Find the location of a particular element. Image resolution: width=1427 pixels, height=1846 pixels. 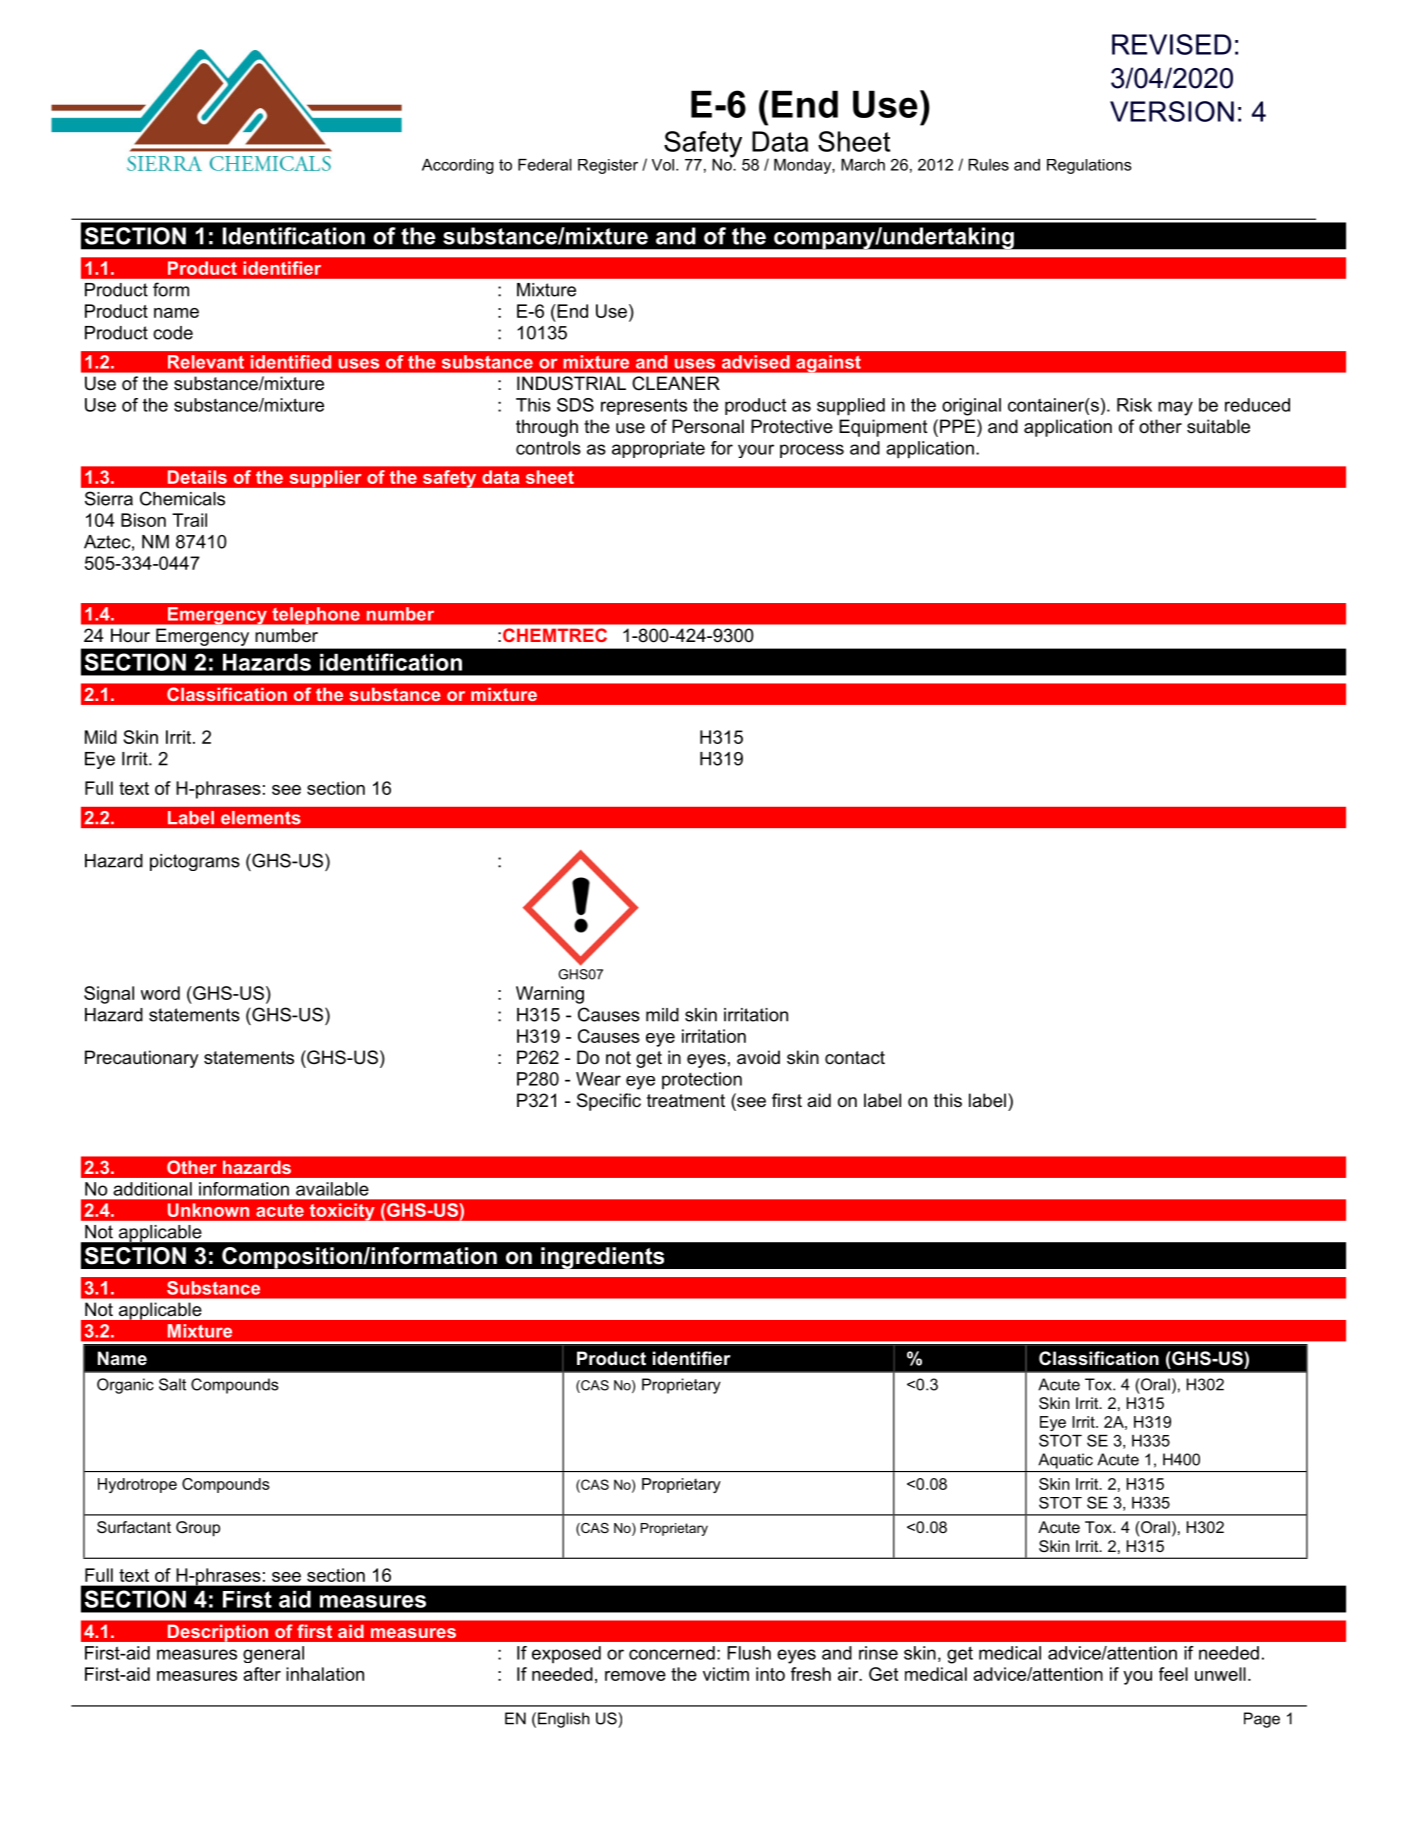

According is located at coordinates (458, 166).
